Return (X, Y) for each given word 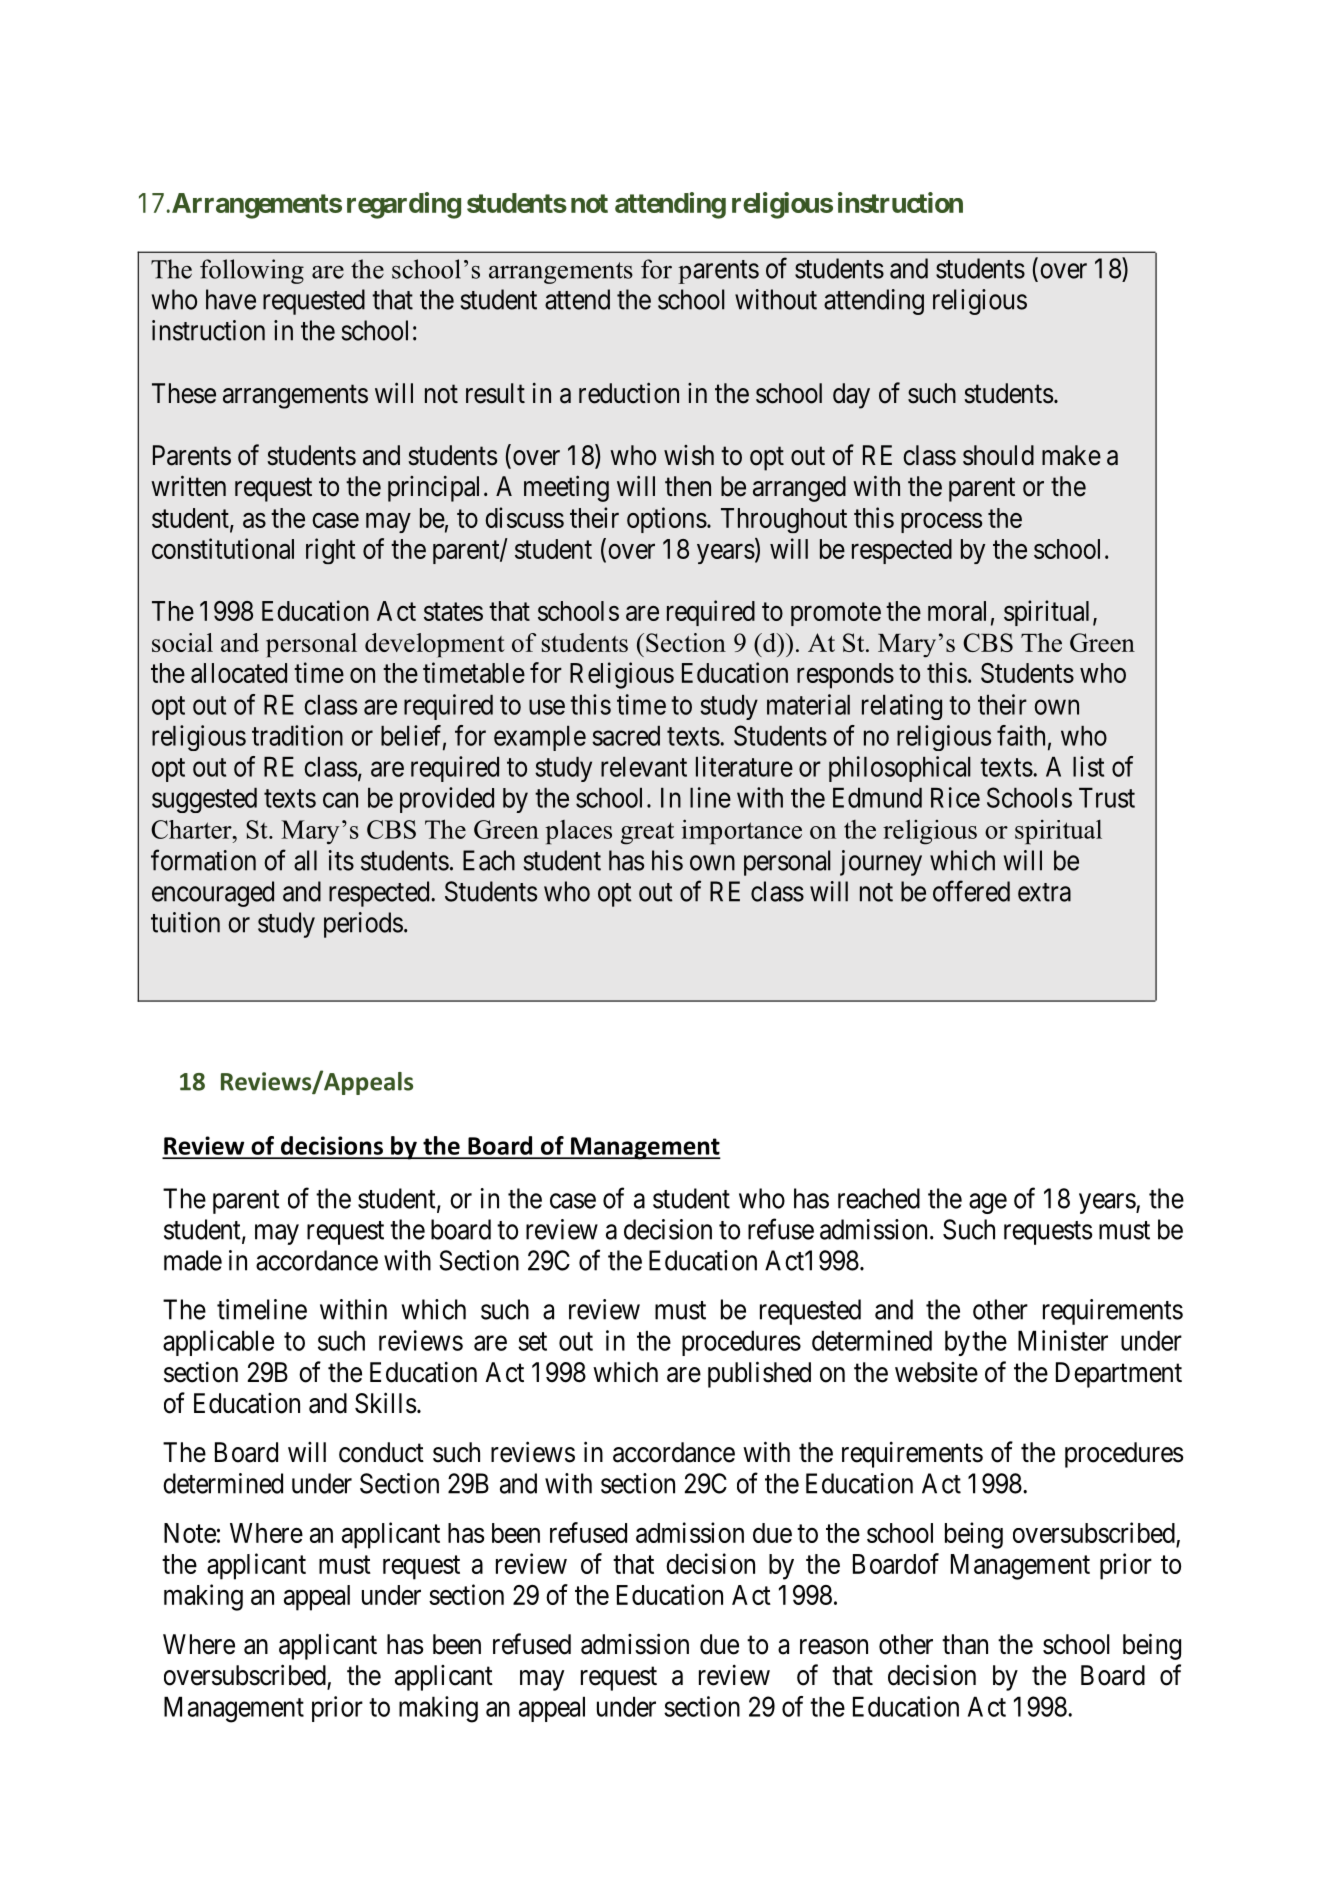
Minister (1063, 1340)
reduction (629, 393)
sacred (626, 736)
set (532, 1341)
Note (190, 1533)
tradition (297, 735)
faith (1021, 735)
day (851, 396)
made (193, 1260)
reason (834, 1647)
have (231, 299)
